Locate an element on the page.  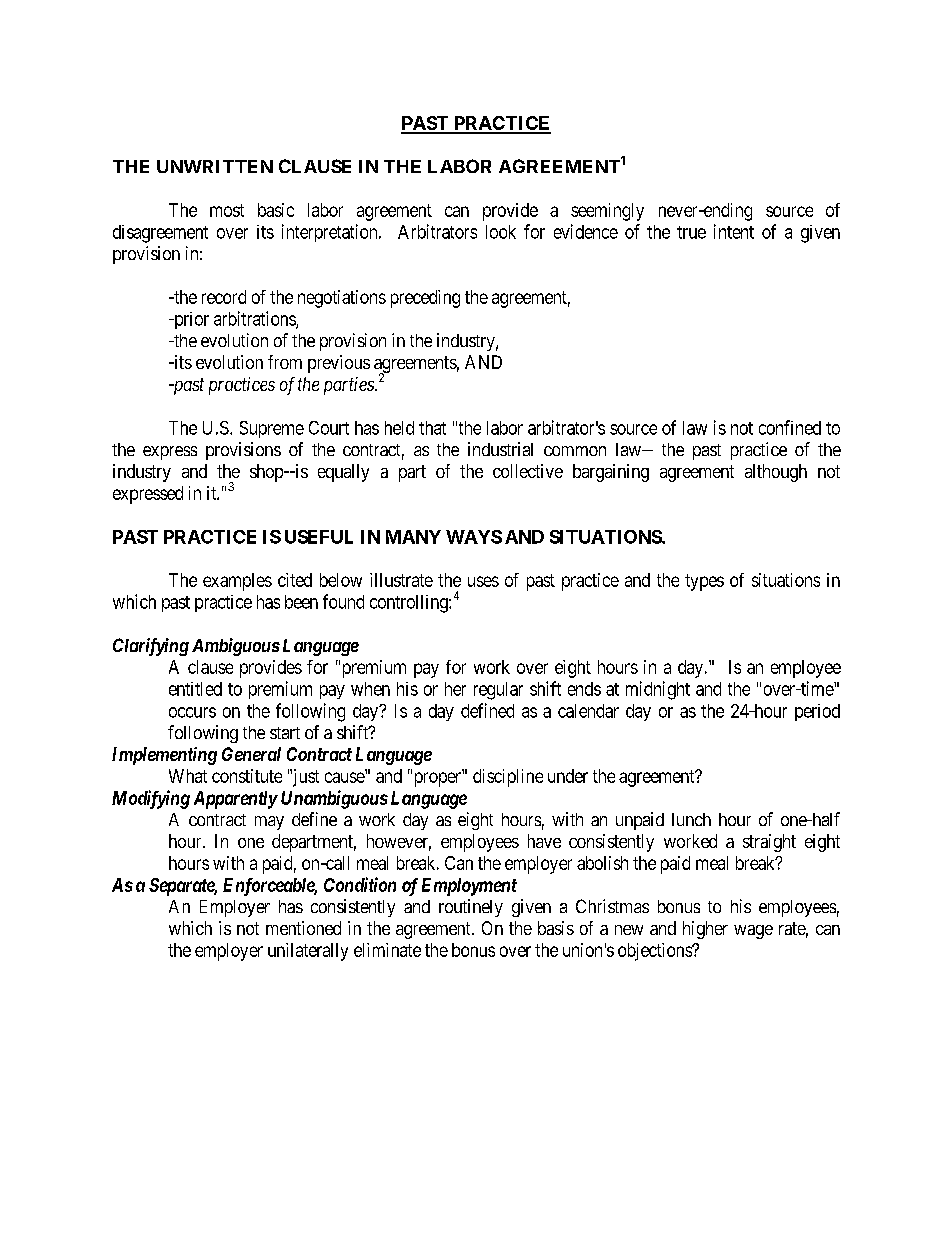
General is located at coordinates (251, 754).
